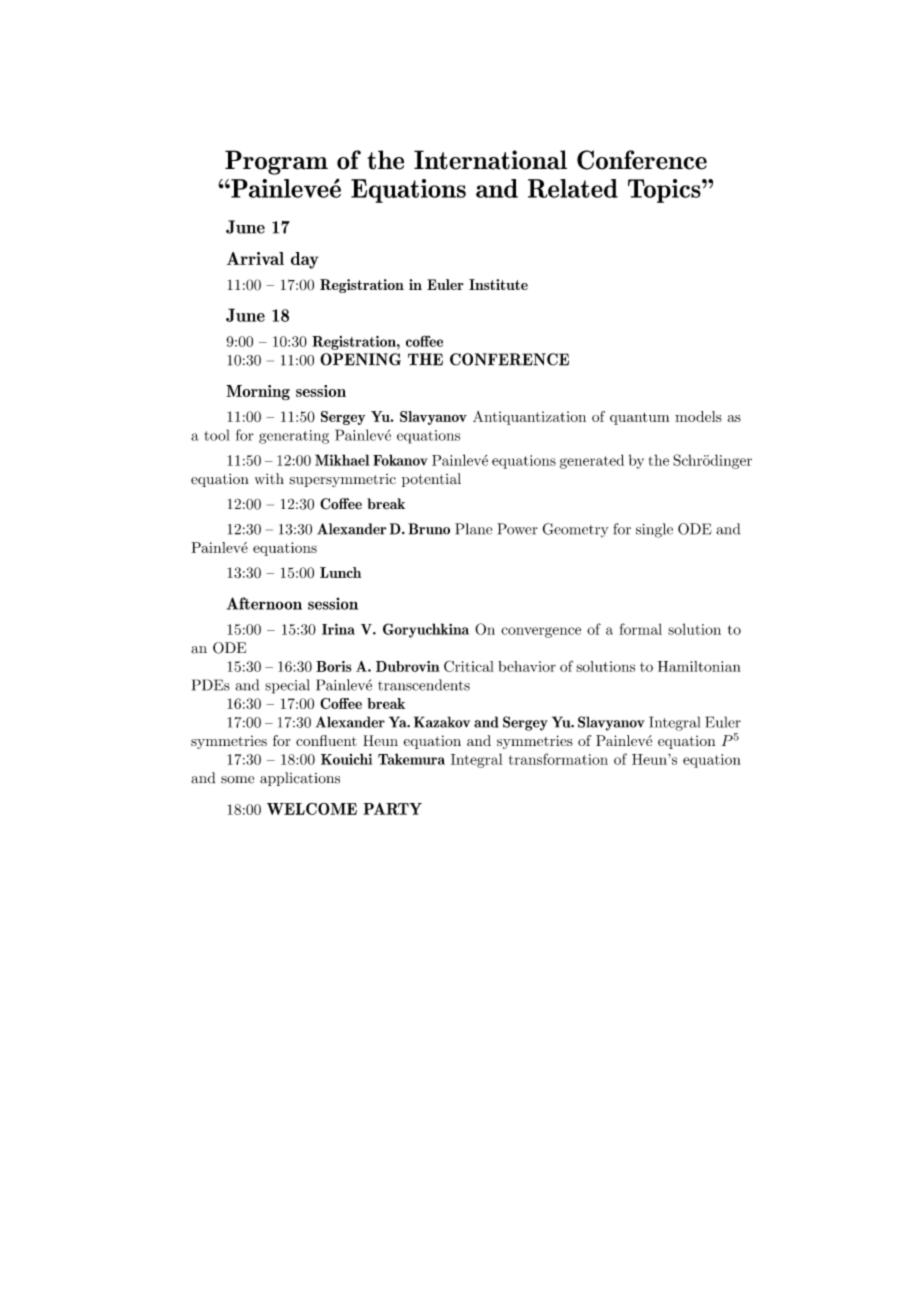 The height and width of the screenshot is (1308, 924). Describe the element at coordinates (300, 779) in the screenshot. I see `applications` at that location.
